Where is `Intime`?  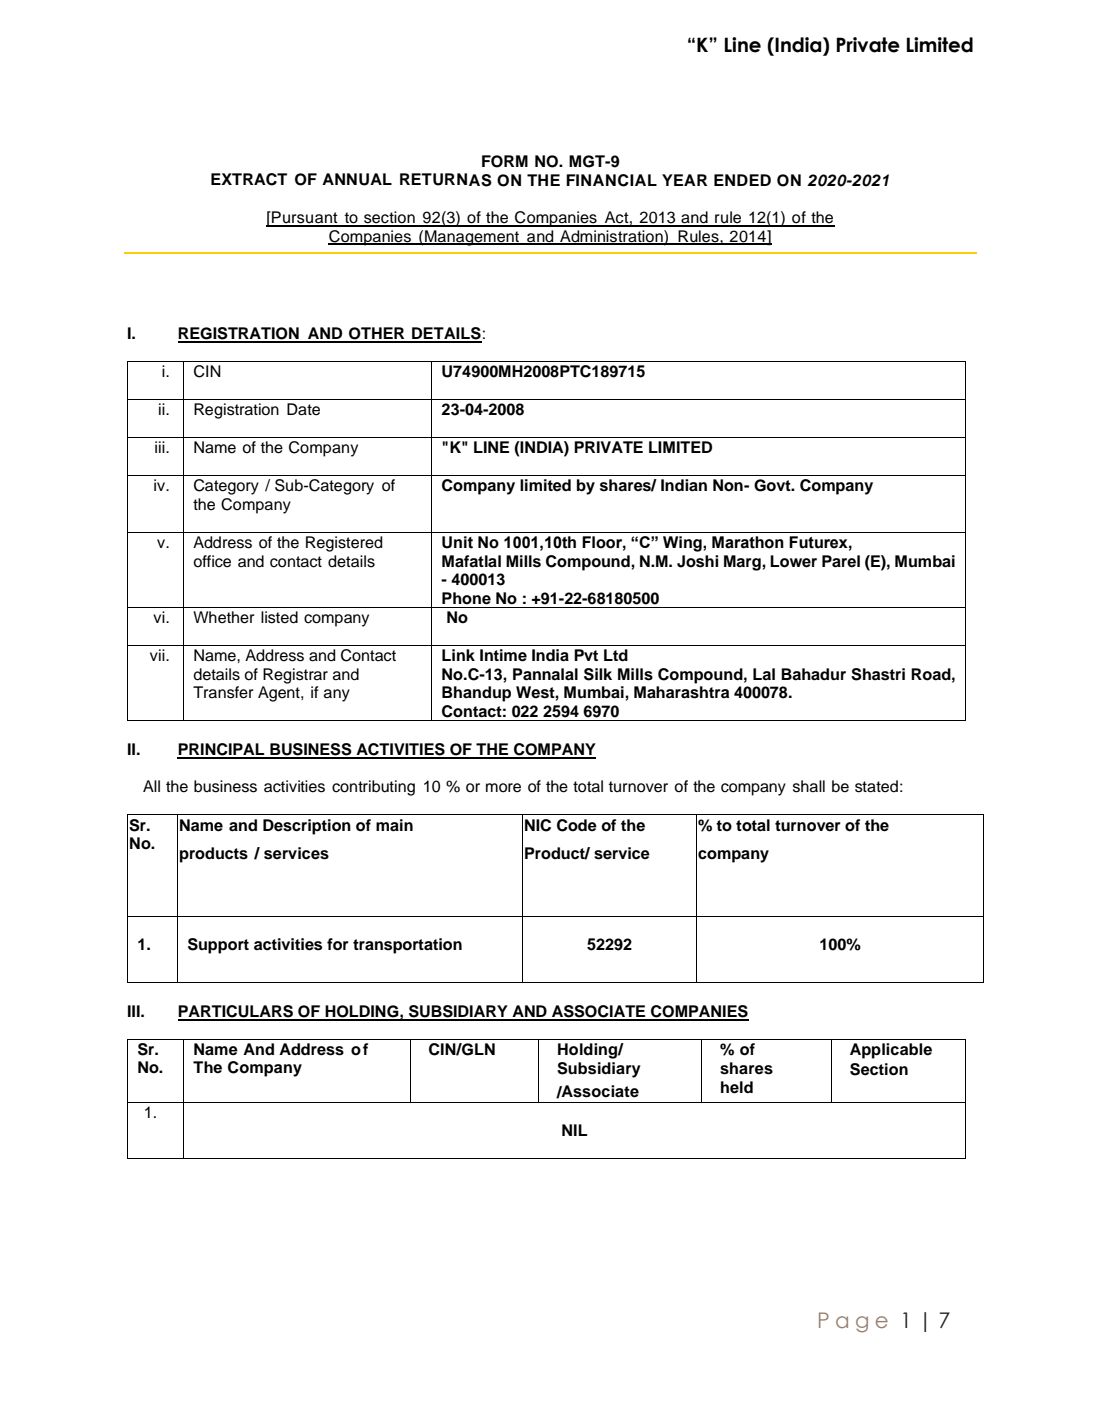 Intime is located at coordinates (503, 655).
